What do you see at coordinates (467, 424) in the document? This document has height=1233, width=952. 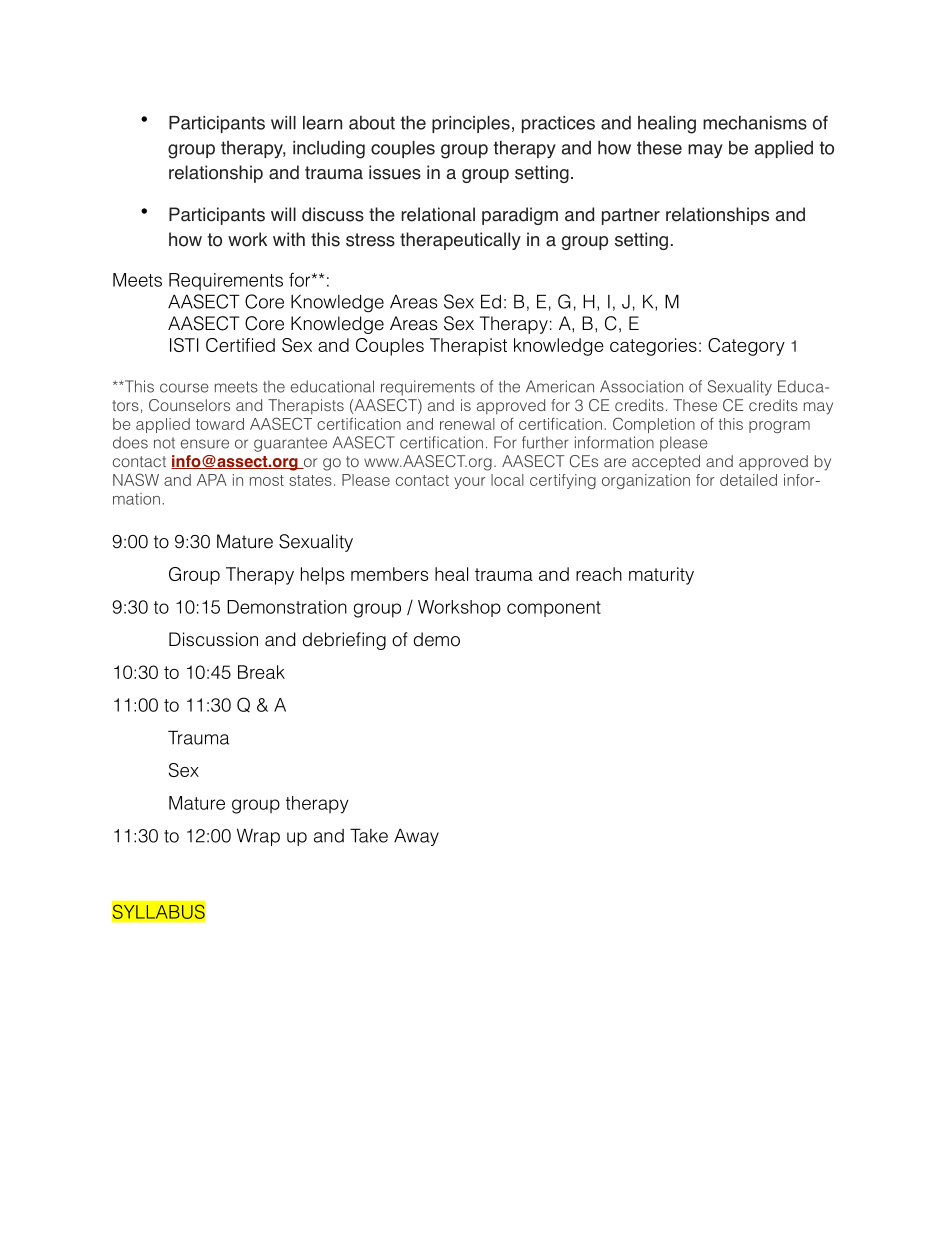 I see `renewal` at bounding box center [467, 424].
